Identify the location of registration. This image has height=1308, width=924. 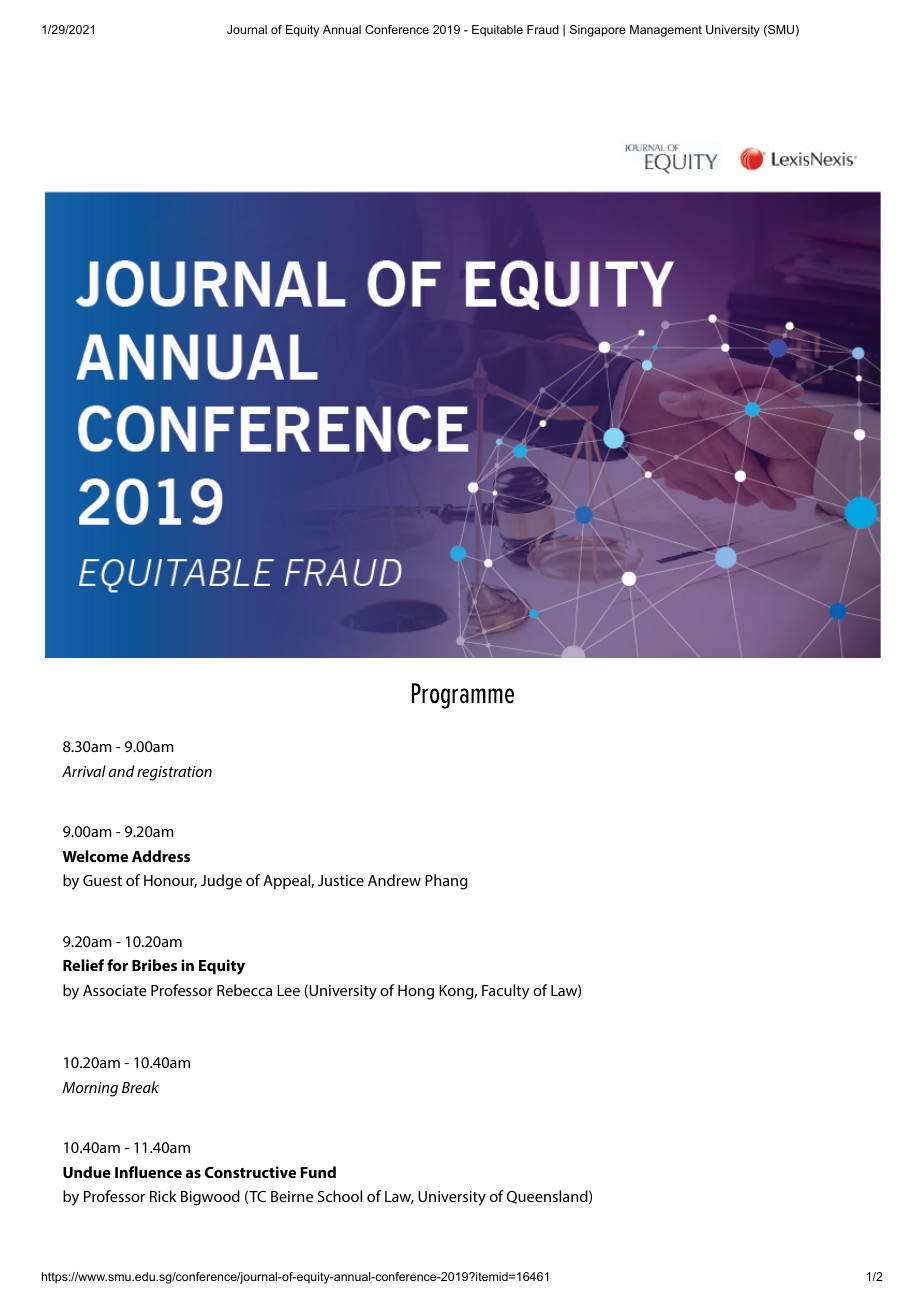
(174, 773).
